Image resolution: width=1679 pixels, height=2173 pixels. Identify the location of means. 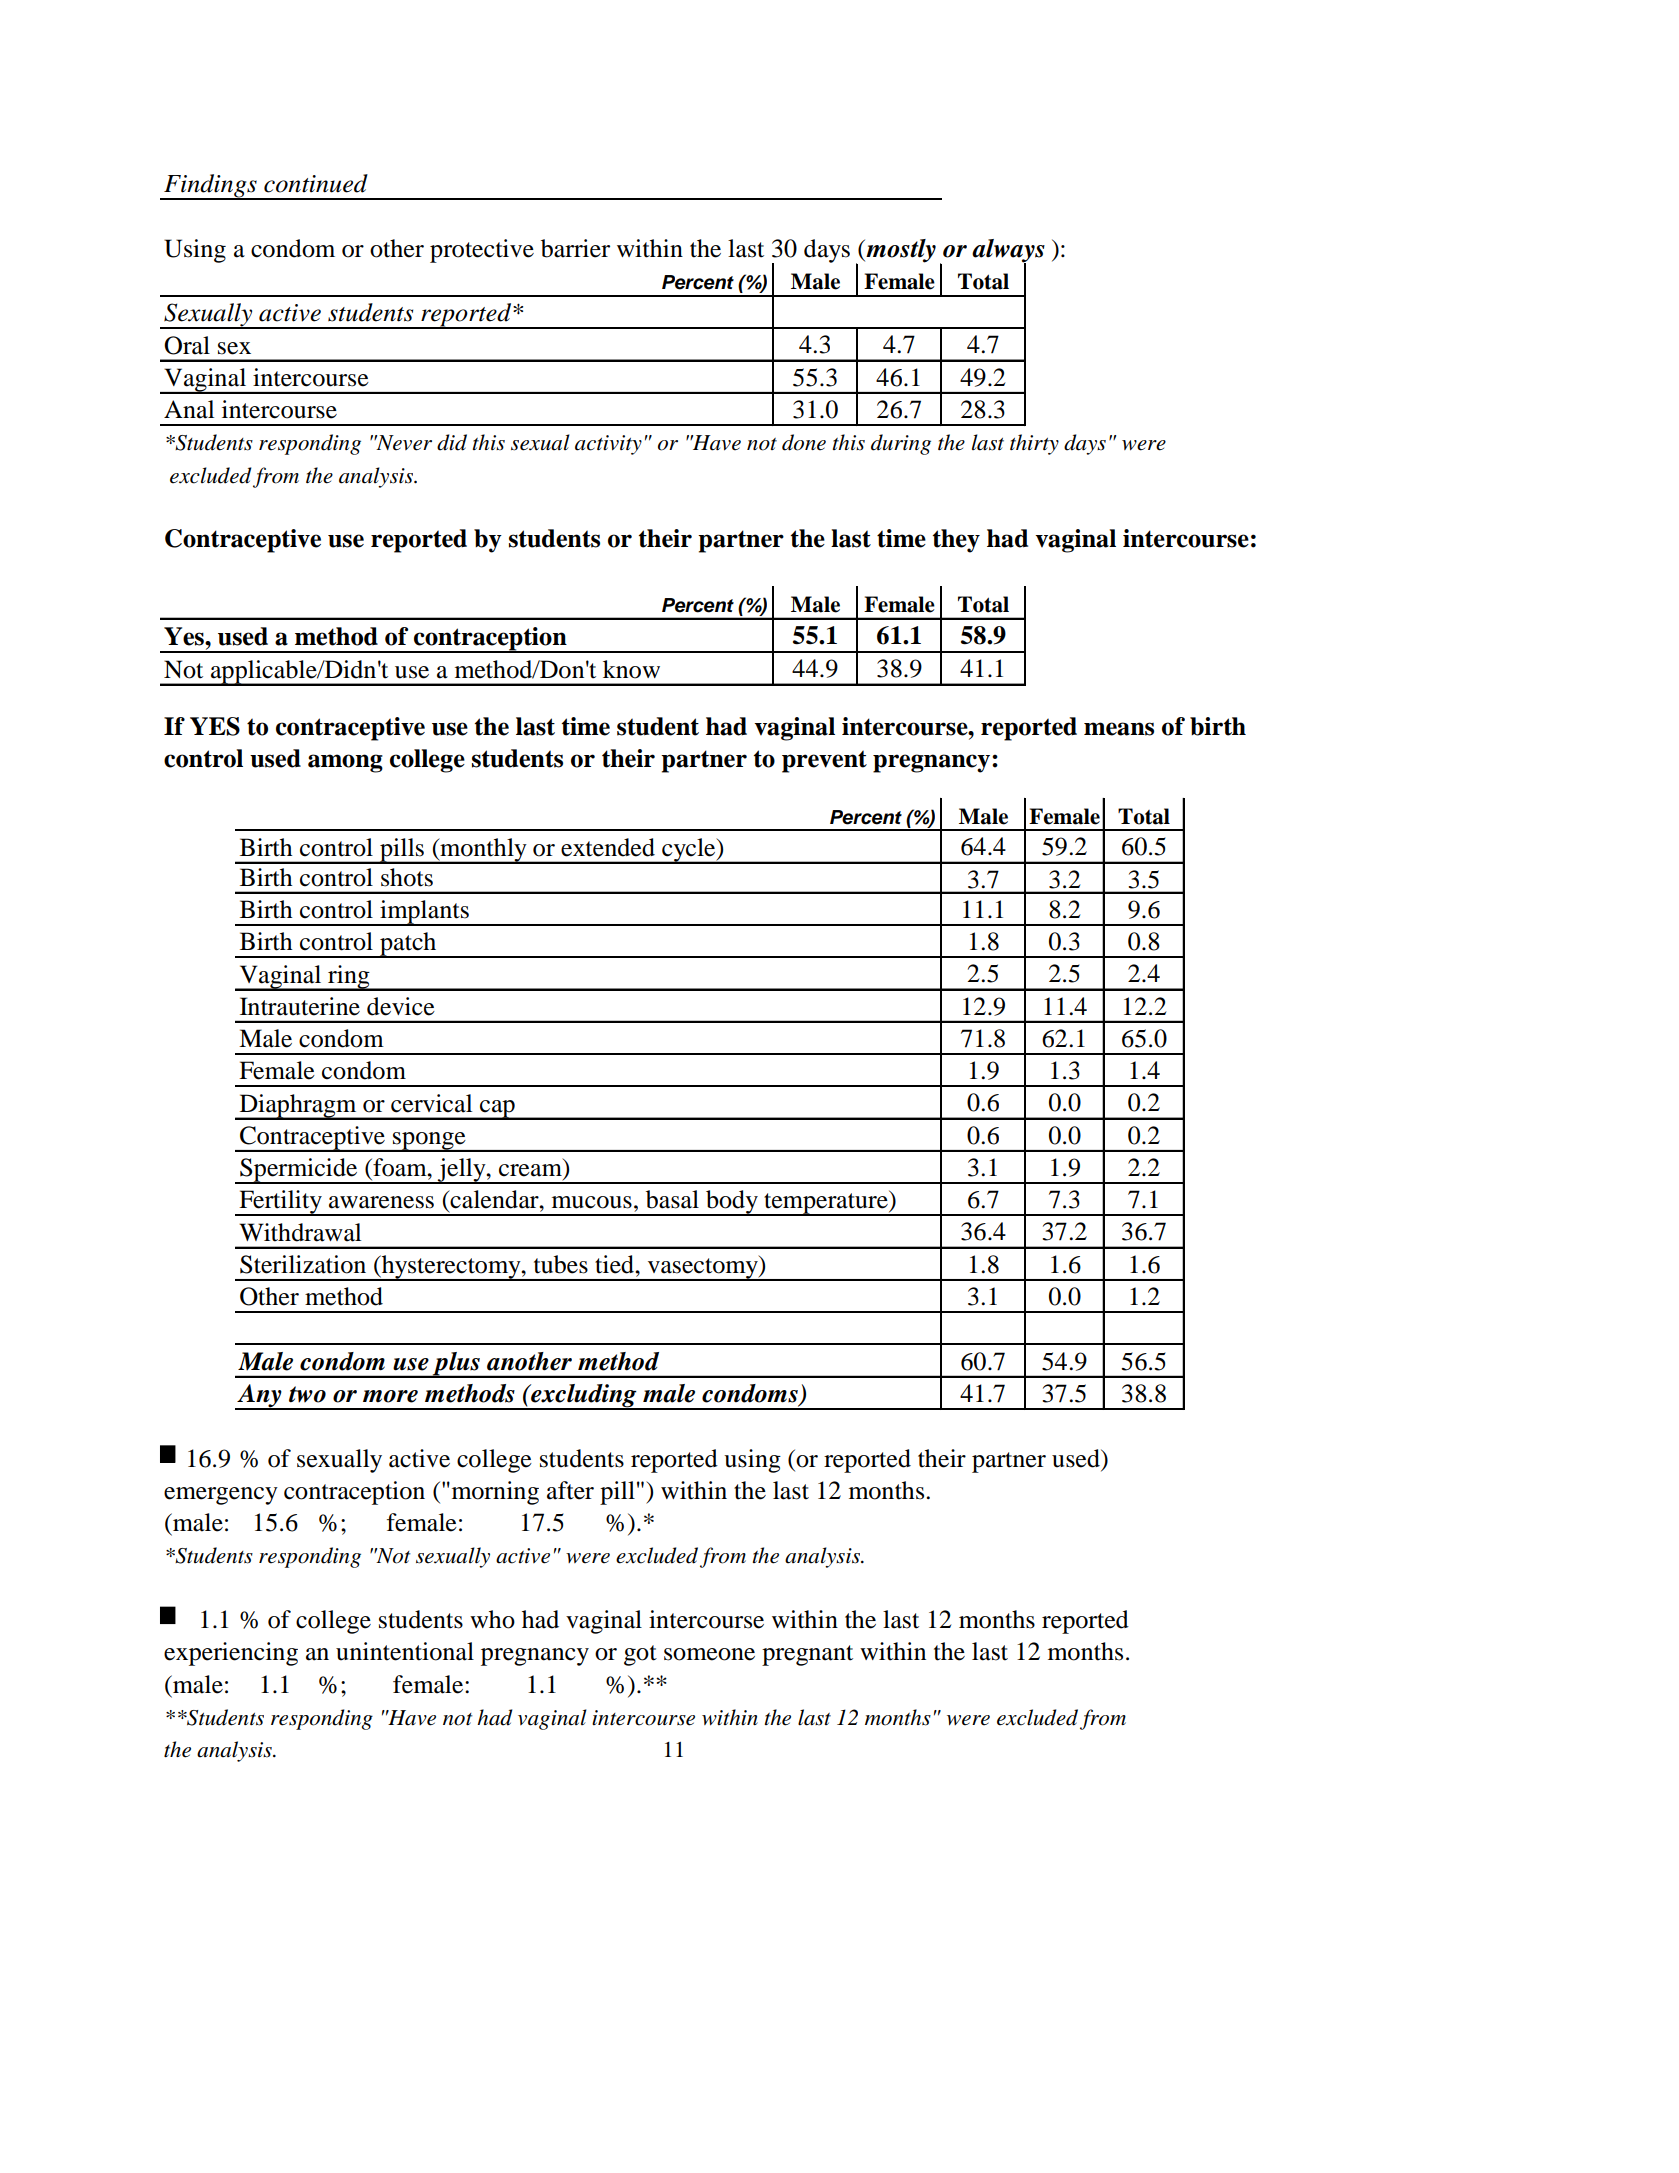
(1119, 729).
